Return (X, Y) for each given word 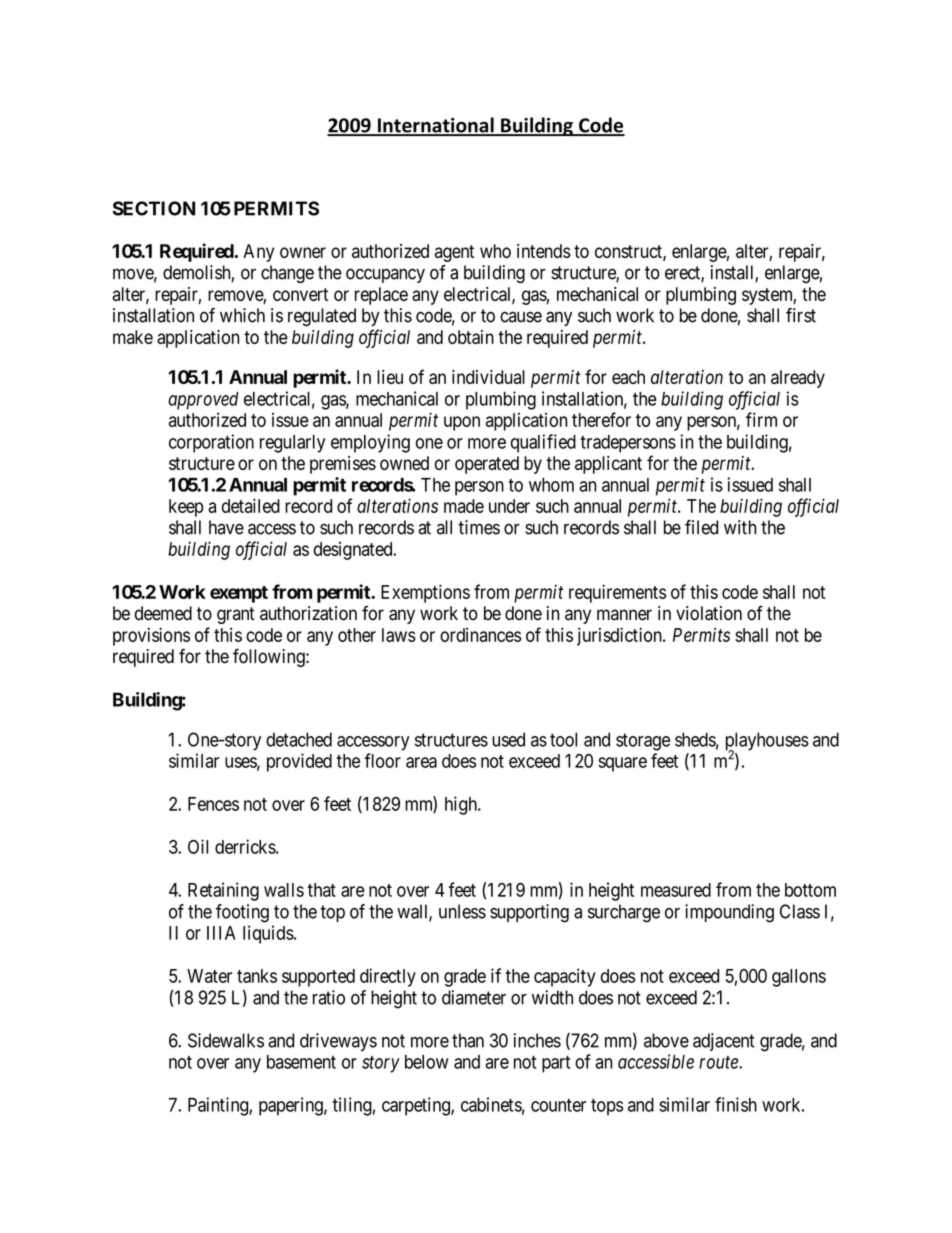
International (436, 126)
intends (544, 251)
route (719, 1062)
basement (301, 1062)
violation (709, 613)
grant (236, 615)
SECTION (154, 208)
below (427, 1062)
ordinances (480, 635)
